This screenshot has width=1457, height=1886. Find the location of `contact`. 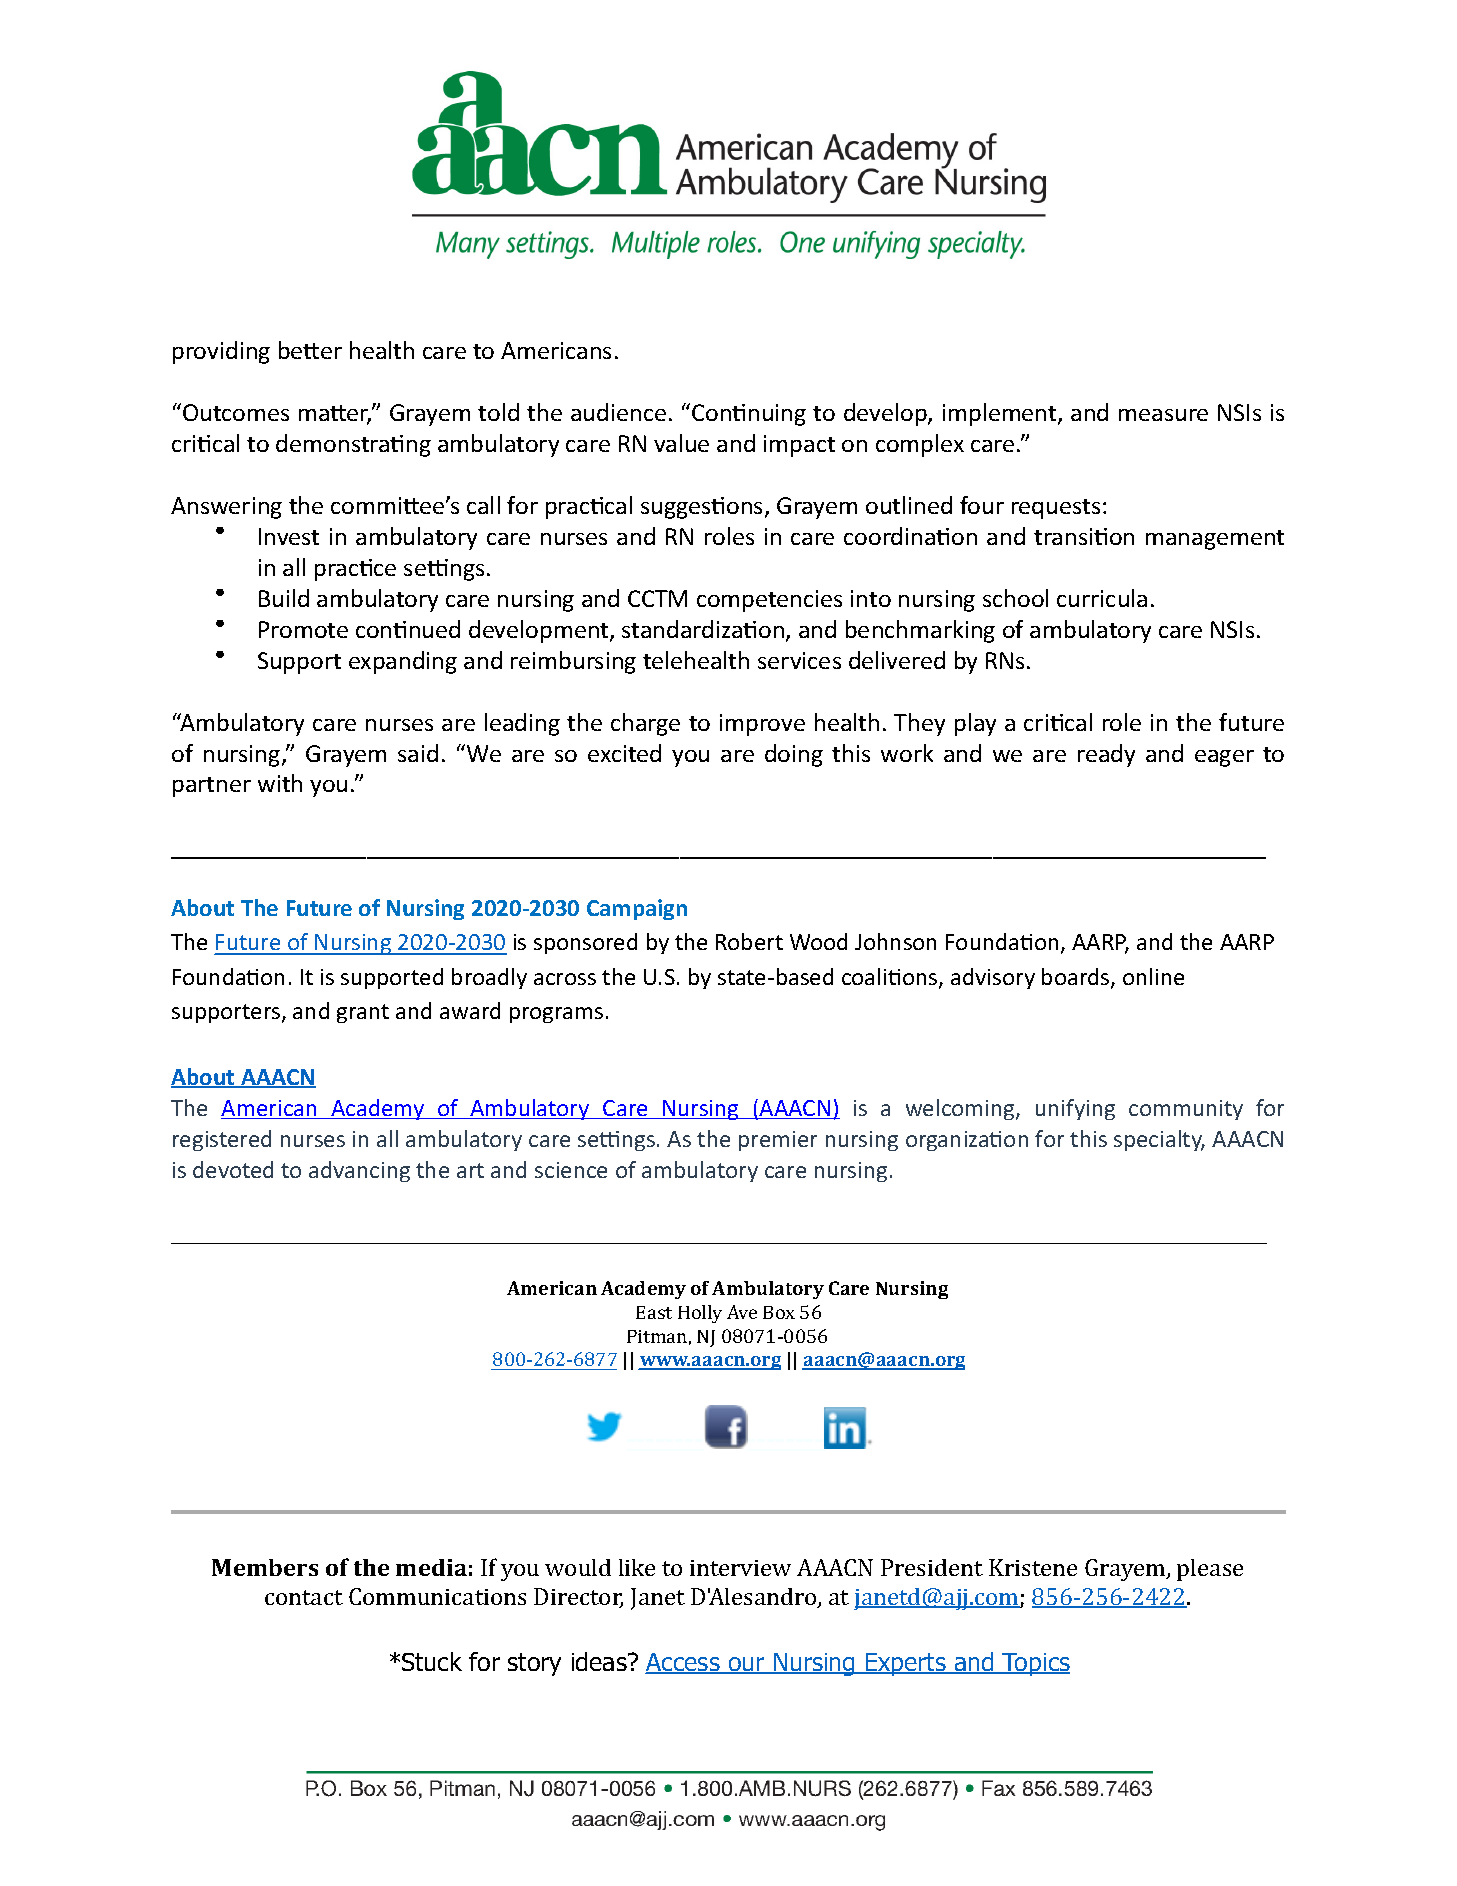

contact is located at coordinates (304, 1597).
